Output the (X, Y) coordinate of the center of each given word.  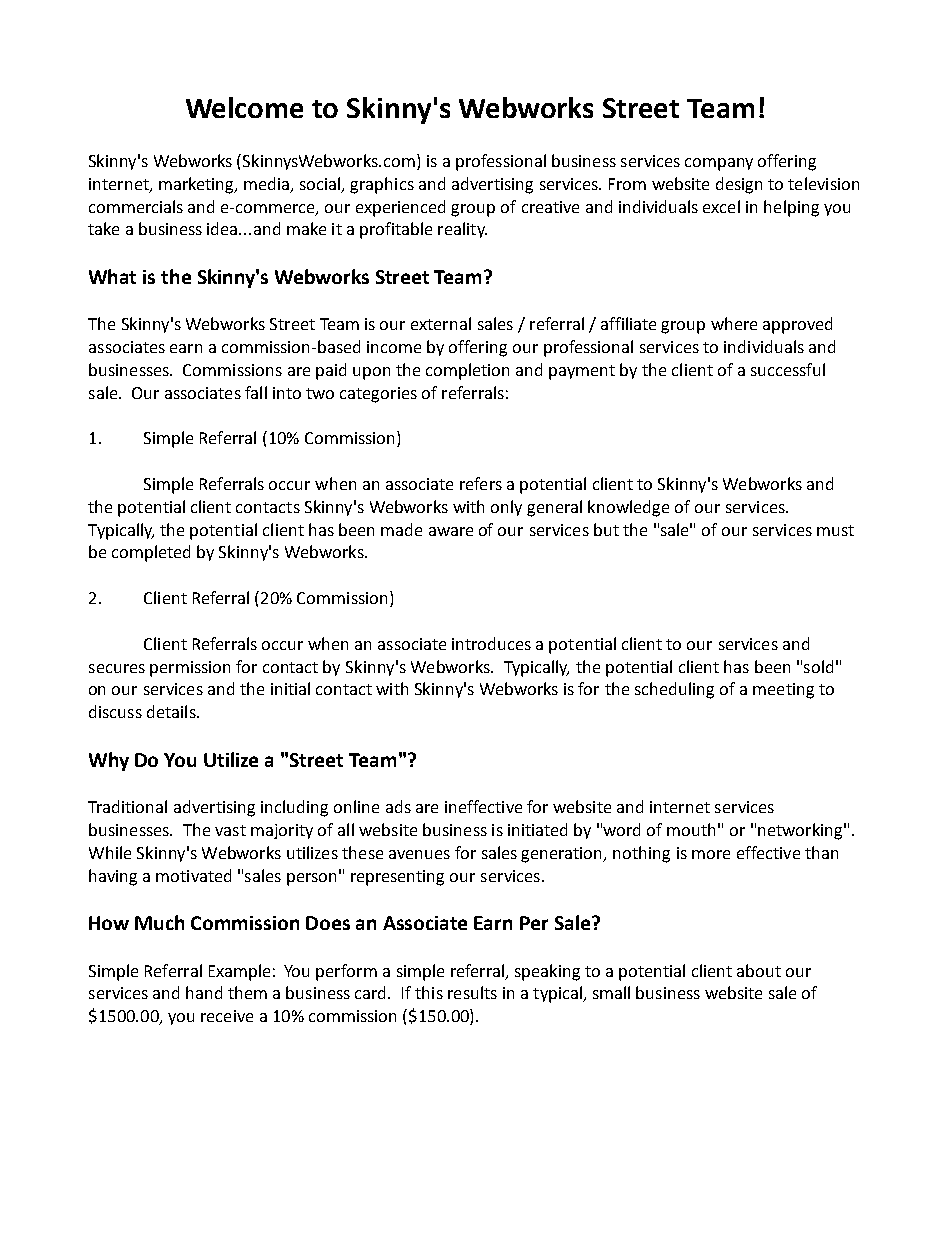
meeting (783, 691)
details (172, 711)
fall (256, 392)
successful (788, 369)
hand (204, 992)
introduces (491, 643)
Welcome (244, 107)
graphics (382, 185)
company (719, 164)
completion (467, 371)
